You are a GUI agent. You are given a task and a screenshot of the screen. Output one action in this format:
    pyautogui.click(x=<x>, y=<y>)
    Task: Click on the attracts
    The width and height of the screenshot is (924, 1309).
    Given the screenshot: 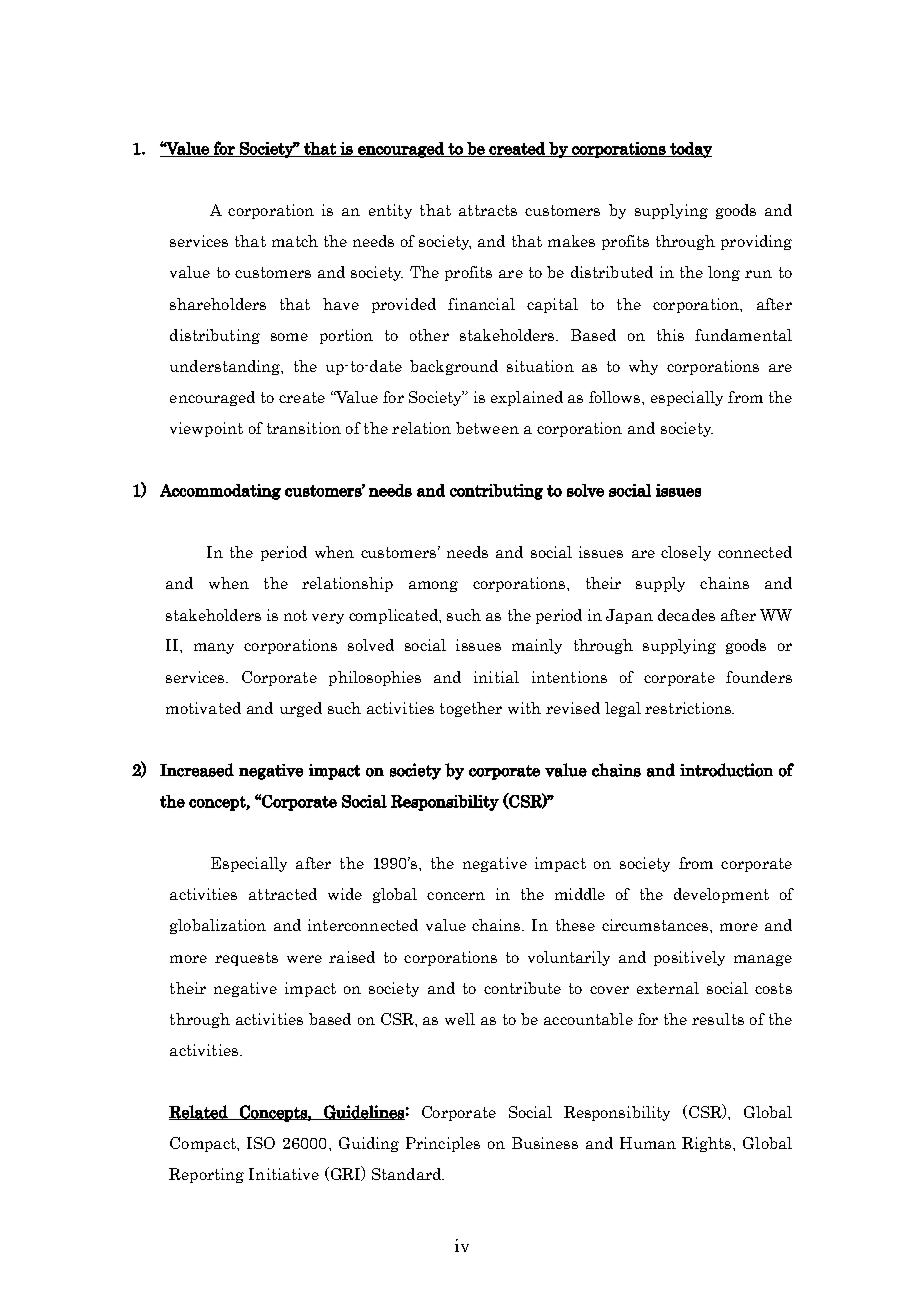 What is the action you would take?
    pyautogui.click(x=488, y=210)
